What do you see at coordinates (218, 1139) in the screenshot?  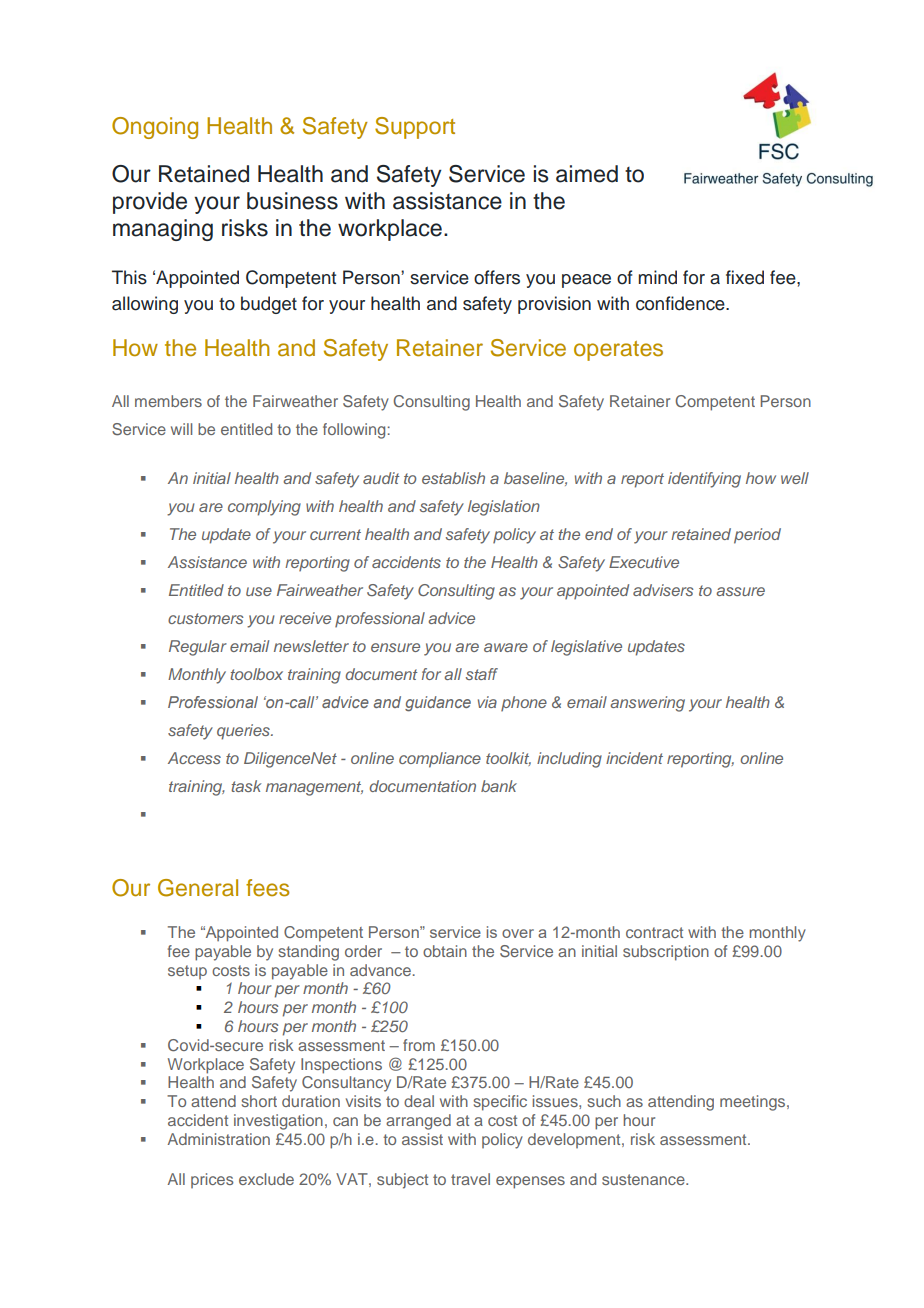 I see `Administration` at bounding box center [218, 1139].
